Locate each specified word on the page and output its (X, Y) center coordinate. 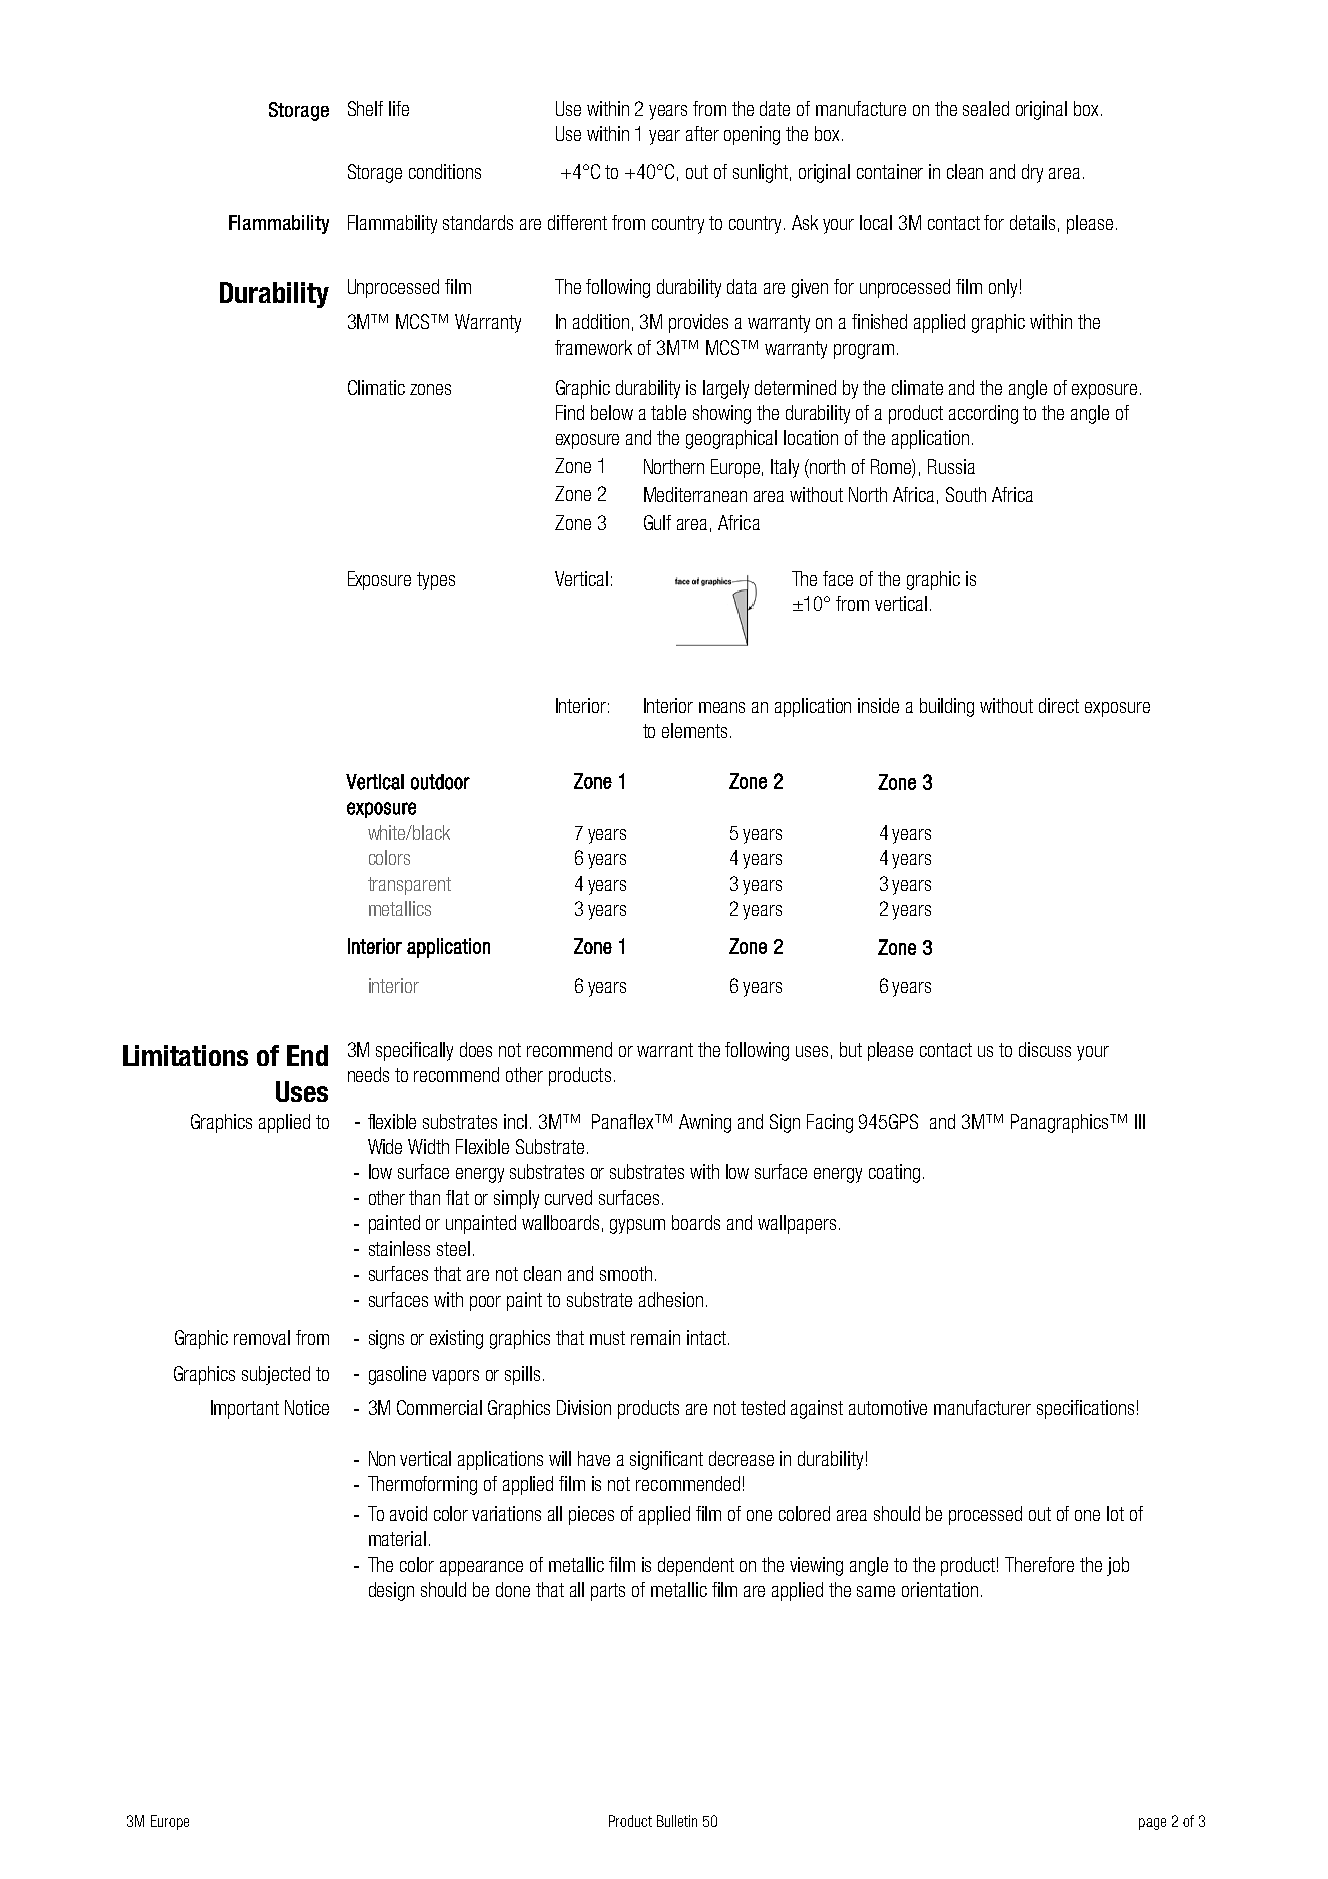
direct (1059, 705)
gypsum (637, 1226)
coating (894, 1173)
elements (694, 730)
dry (1032, 173)
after (702, 133)
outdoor (440, 782)
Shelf (365, 108)
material (397, 1538)
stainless (399, 1248)
